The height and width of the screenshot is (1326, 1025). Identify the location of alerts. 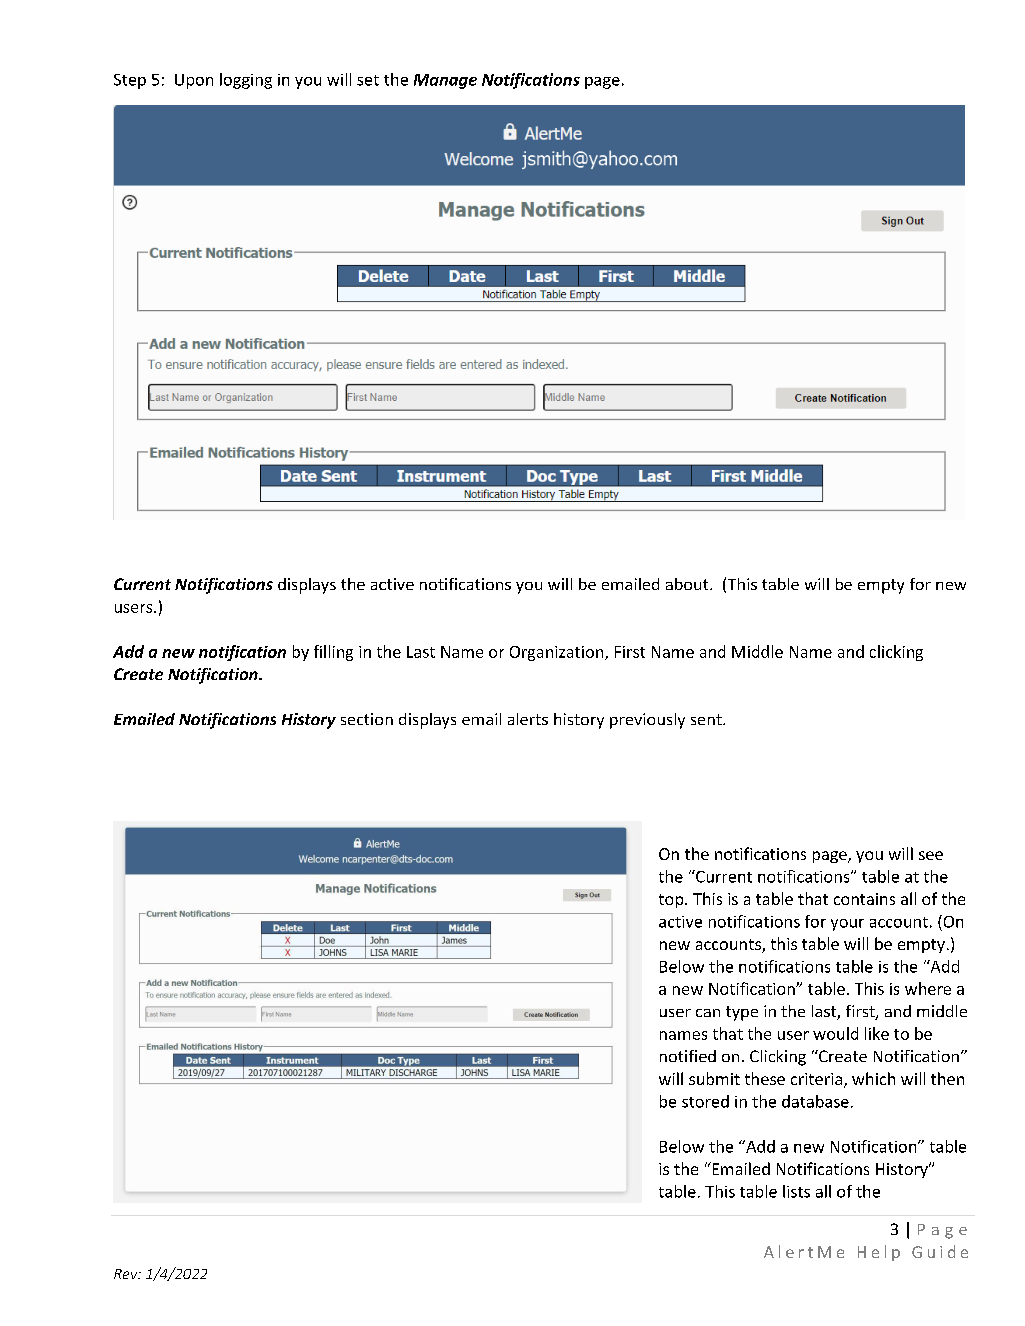
(528, 719).
